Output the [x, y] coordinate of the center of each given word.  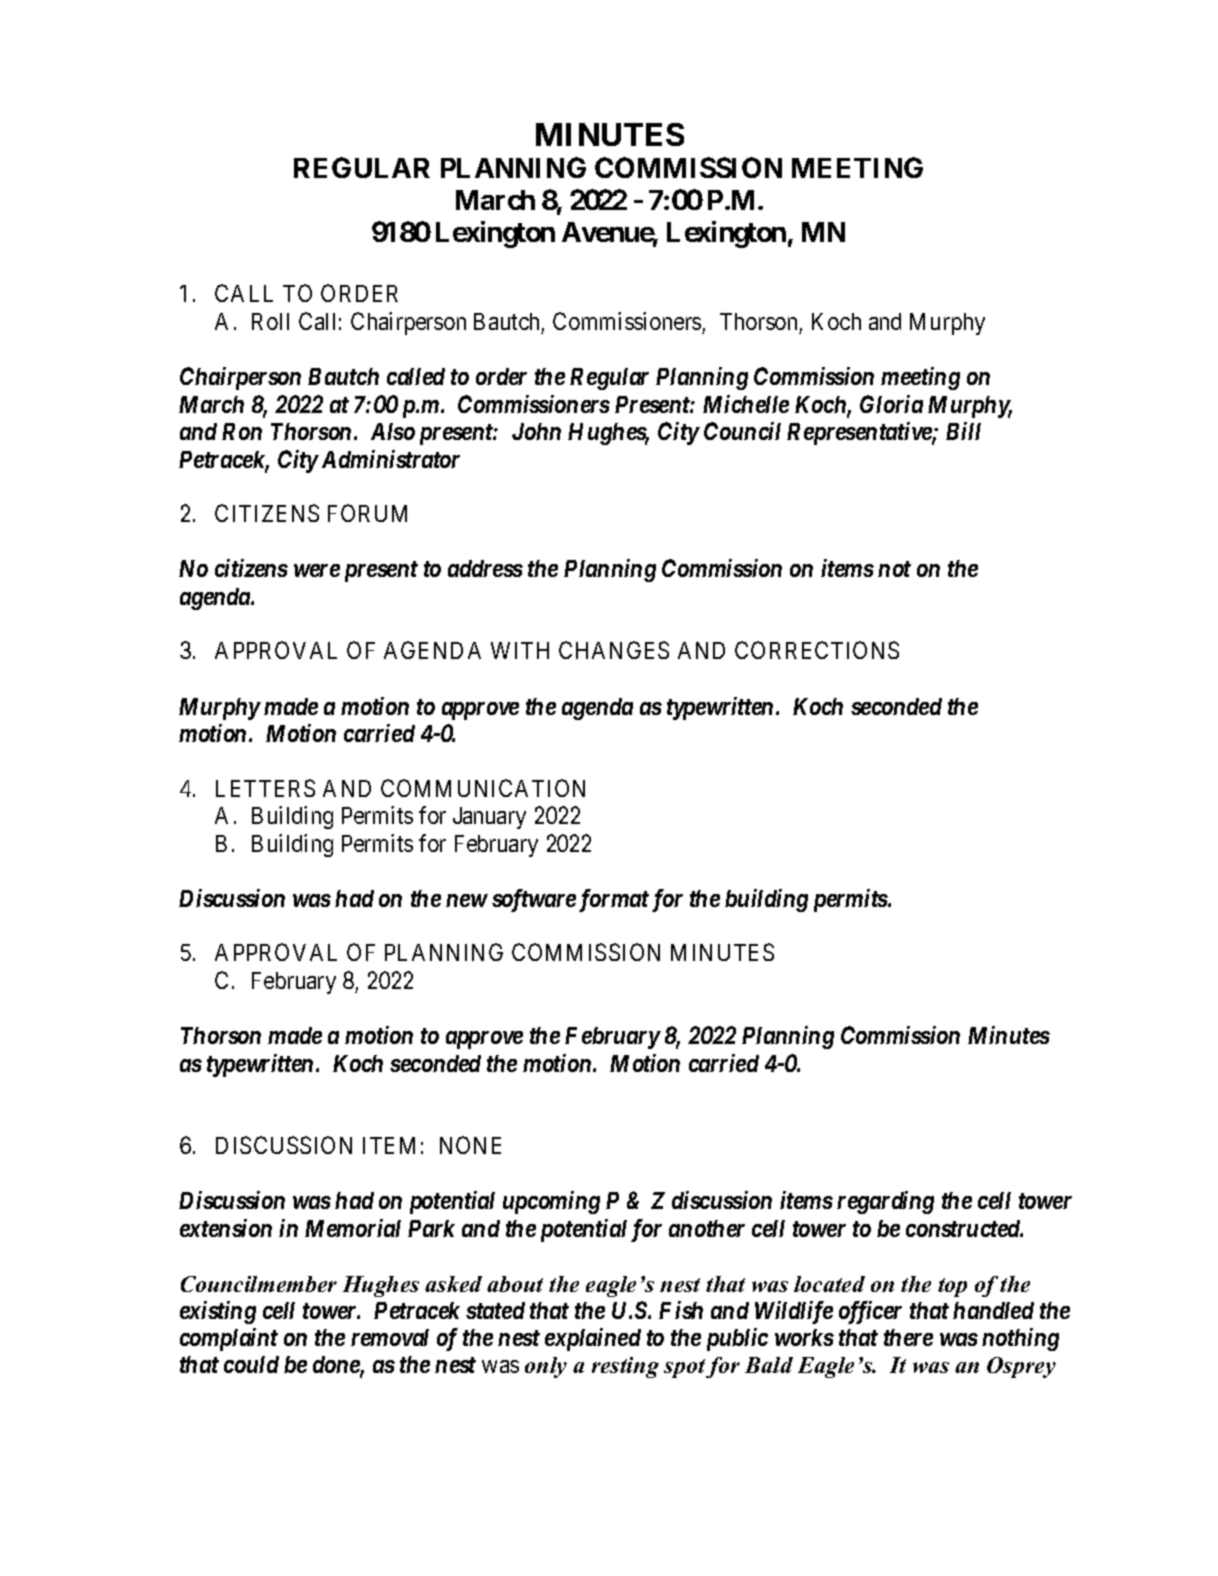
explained [593, 1339]
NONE [470, 1145]
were [317, 570]
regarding [885, 1202]
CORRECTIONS [817, 650]
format [614, 900]
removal [390, 1337]
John [536, 431]
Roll [270, 321]
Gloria [891, 404]
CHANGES [614, 650]
